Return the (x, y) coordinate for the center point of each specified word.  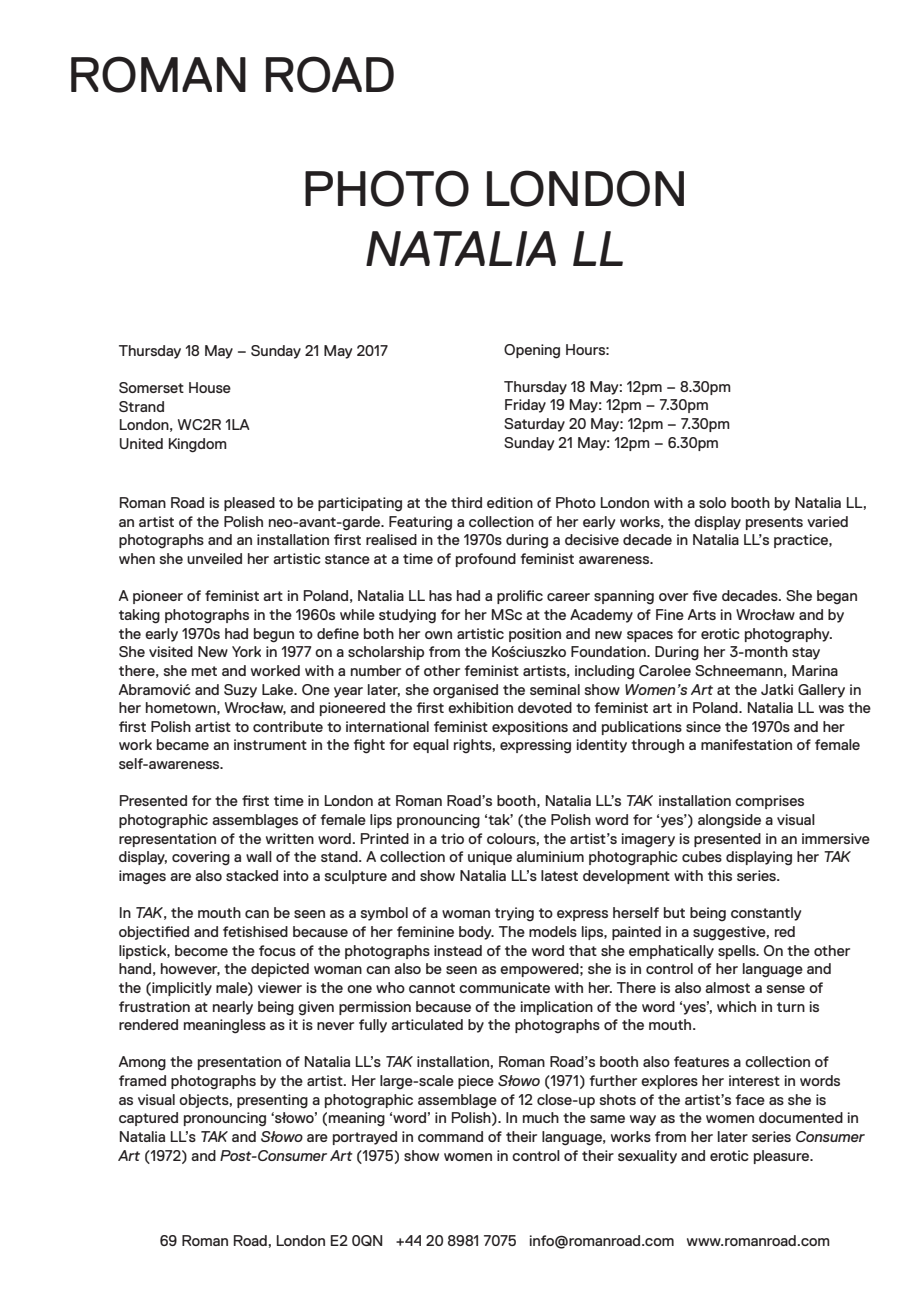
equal (431, 746)
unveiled (214, 558)
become (201, 950)
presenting (272, 1101)
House (210, 387)
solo (712, 502)
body (476, 933)
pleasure (783, 1157)
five (705, 595)
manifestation (746, 744)
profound (486, 560)
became (183, 744)
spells (738, 952)
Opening (532, 351)
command (450, 1136)
